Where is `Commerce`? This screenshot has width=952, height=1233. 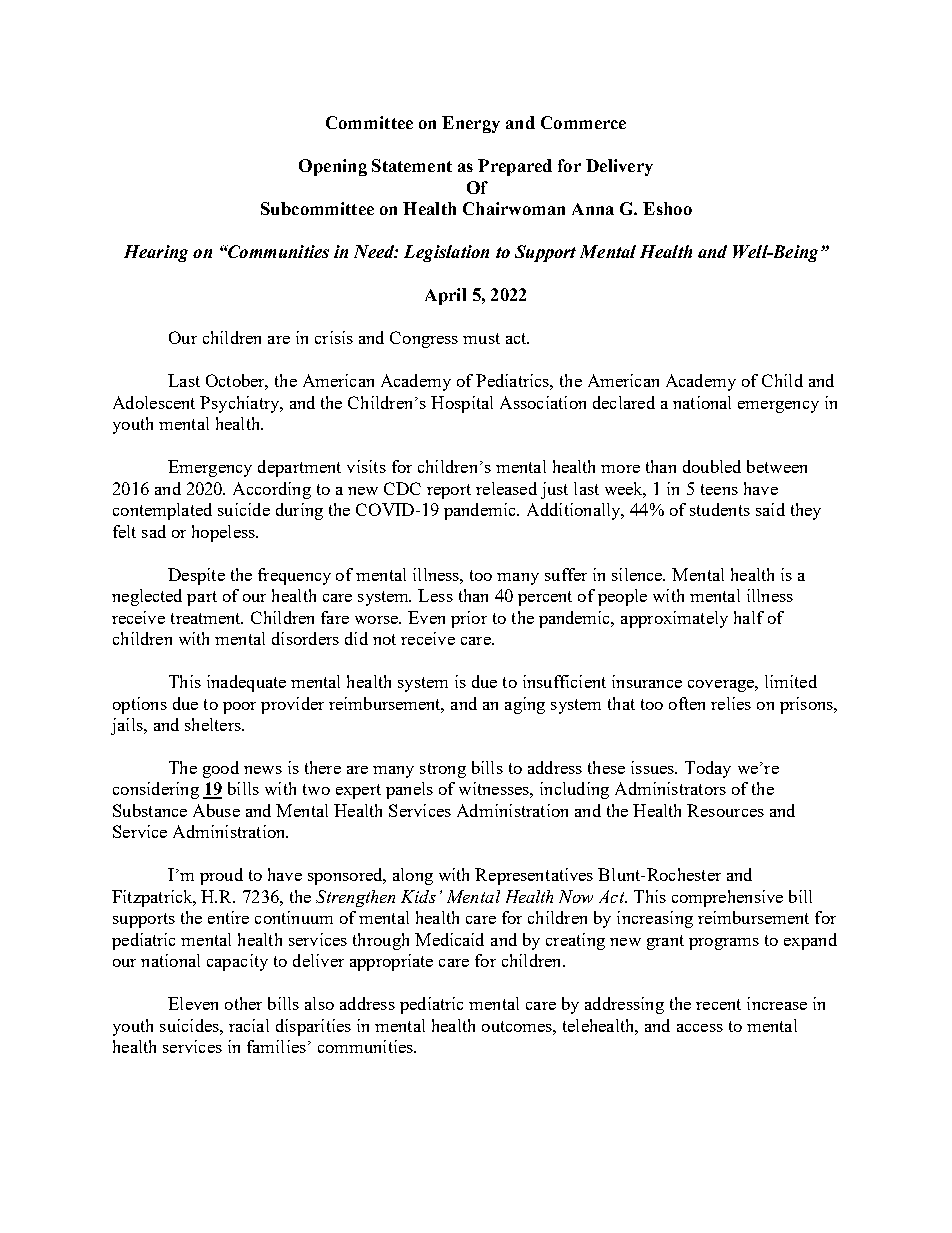
Commerce is located at coordinates (583, 122).
